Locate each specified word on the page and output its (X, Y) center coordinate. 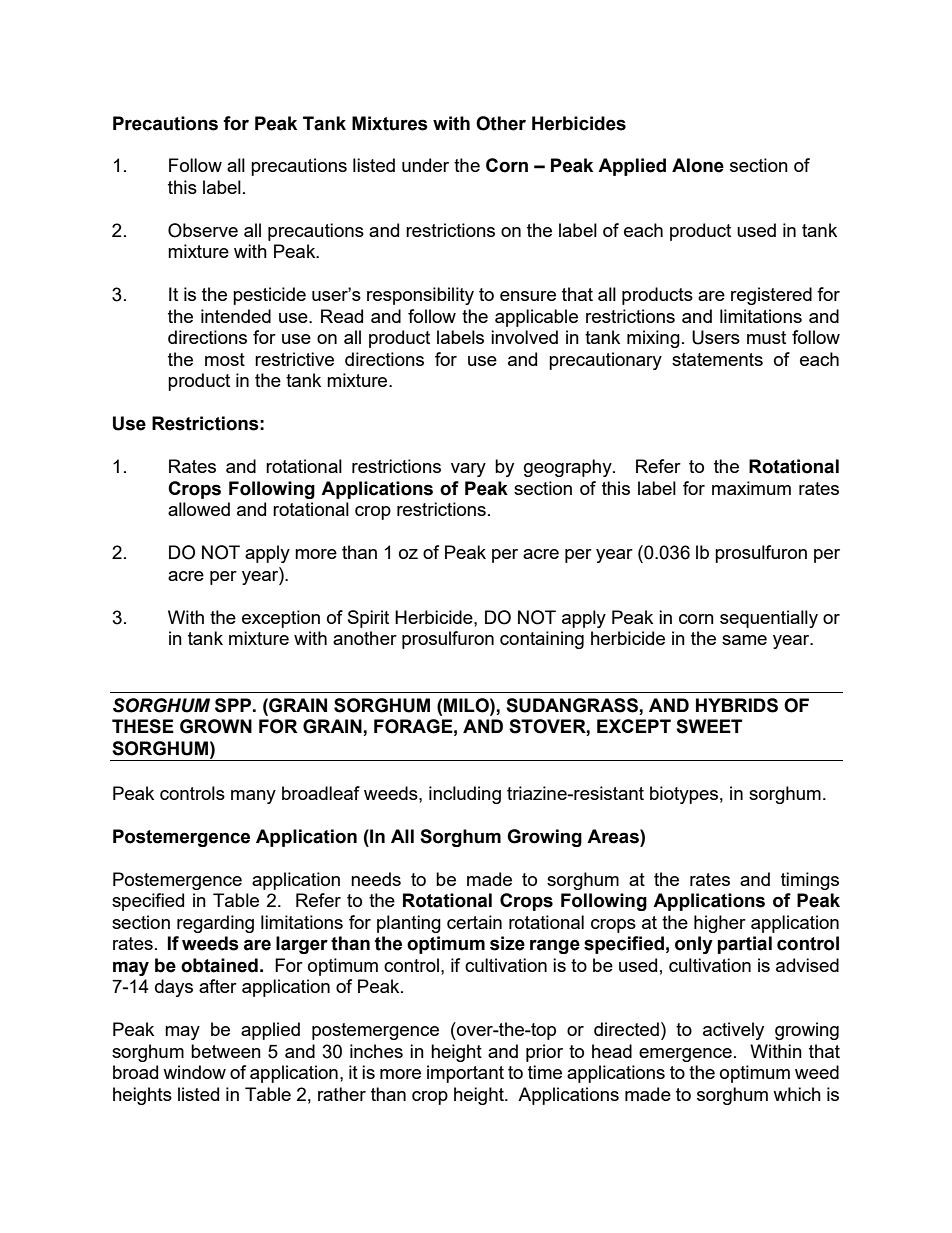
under (425, 165)
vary (468, 470)
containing (542, 640)
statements (717, 359)
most (225, 359)
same (744, 640)
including (465, 795)
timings (810, 881)
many (253, 797)
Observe (203, 230)
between (226, 1051)
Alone (698, 165)
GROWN (216, 726)
